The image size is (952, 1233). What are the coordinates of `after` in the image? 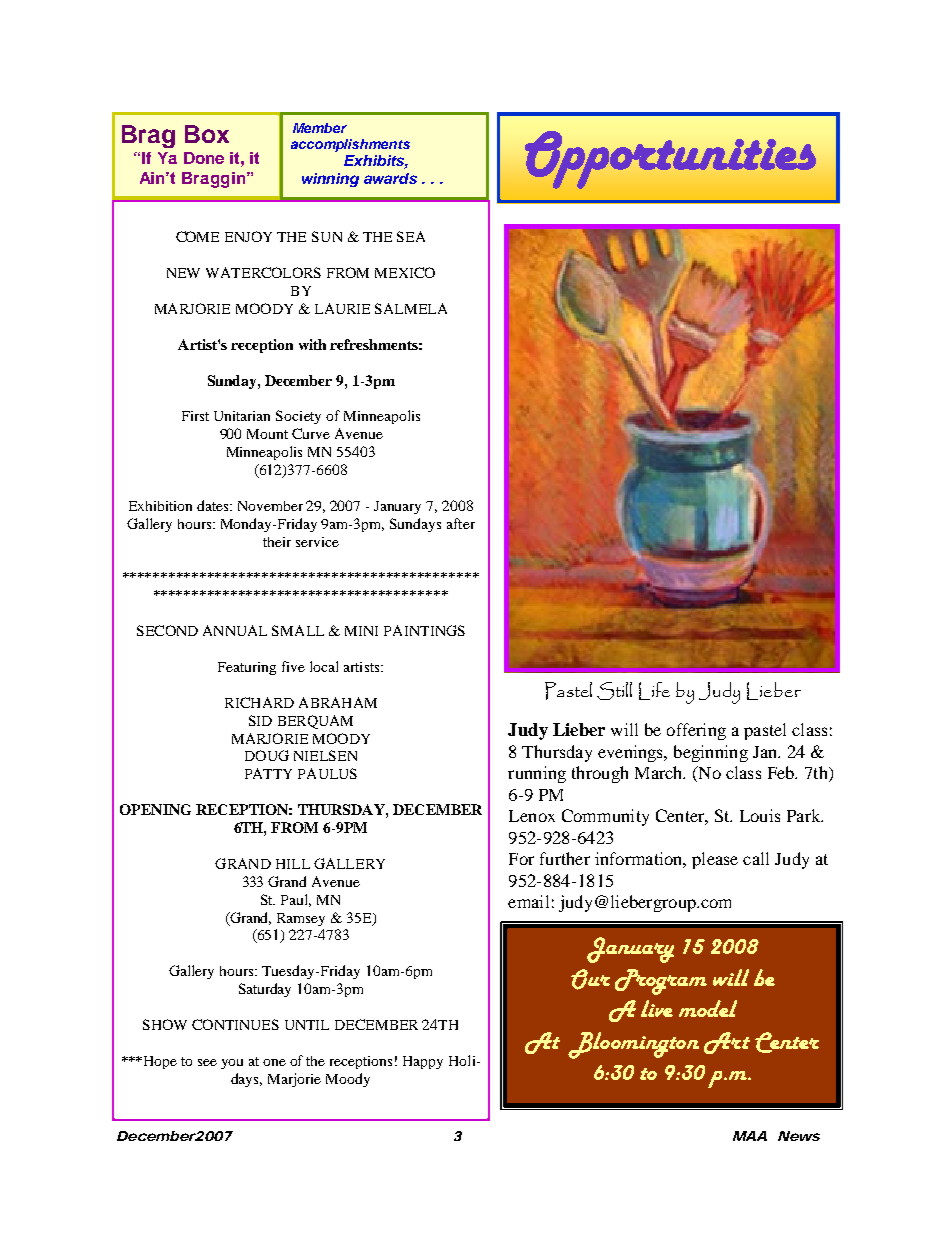 It's located at (461, 523).
